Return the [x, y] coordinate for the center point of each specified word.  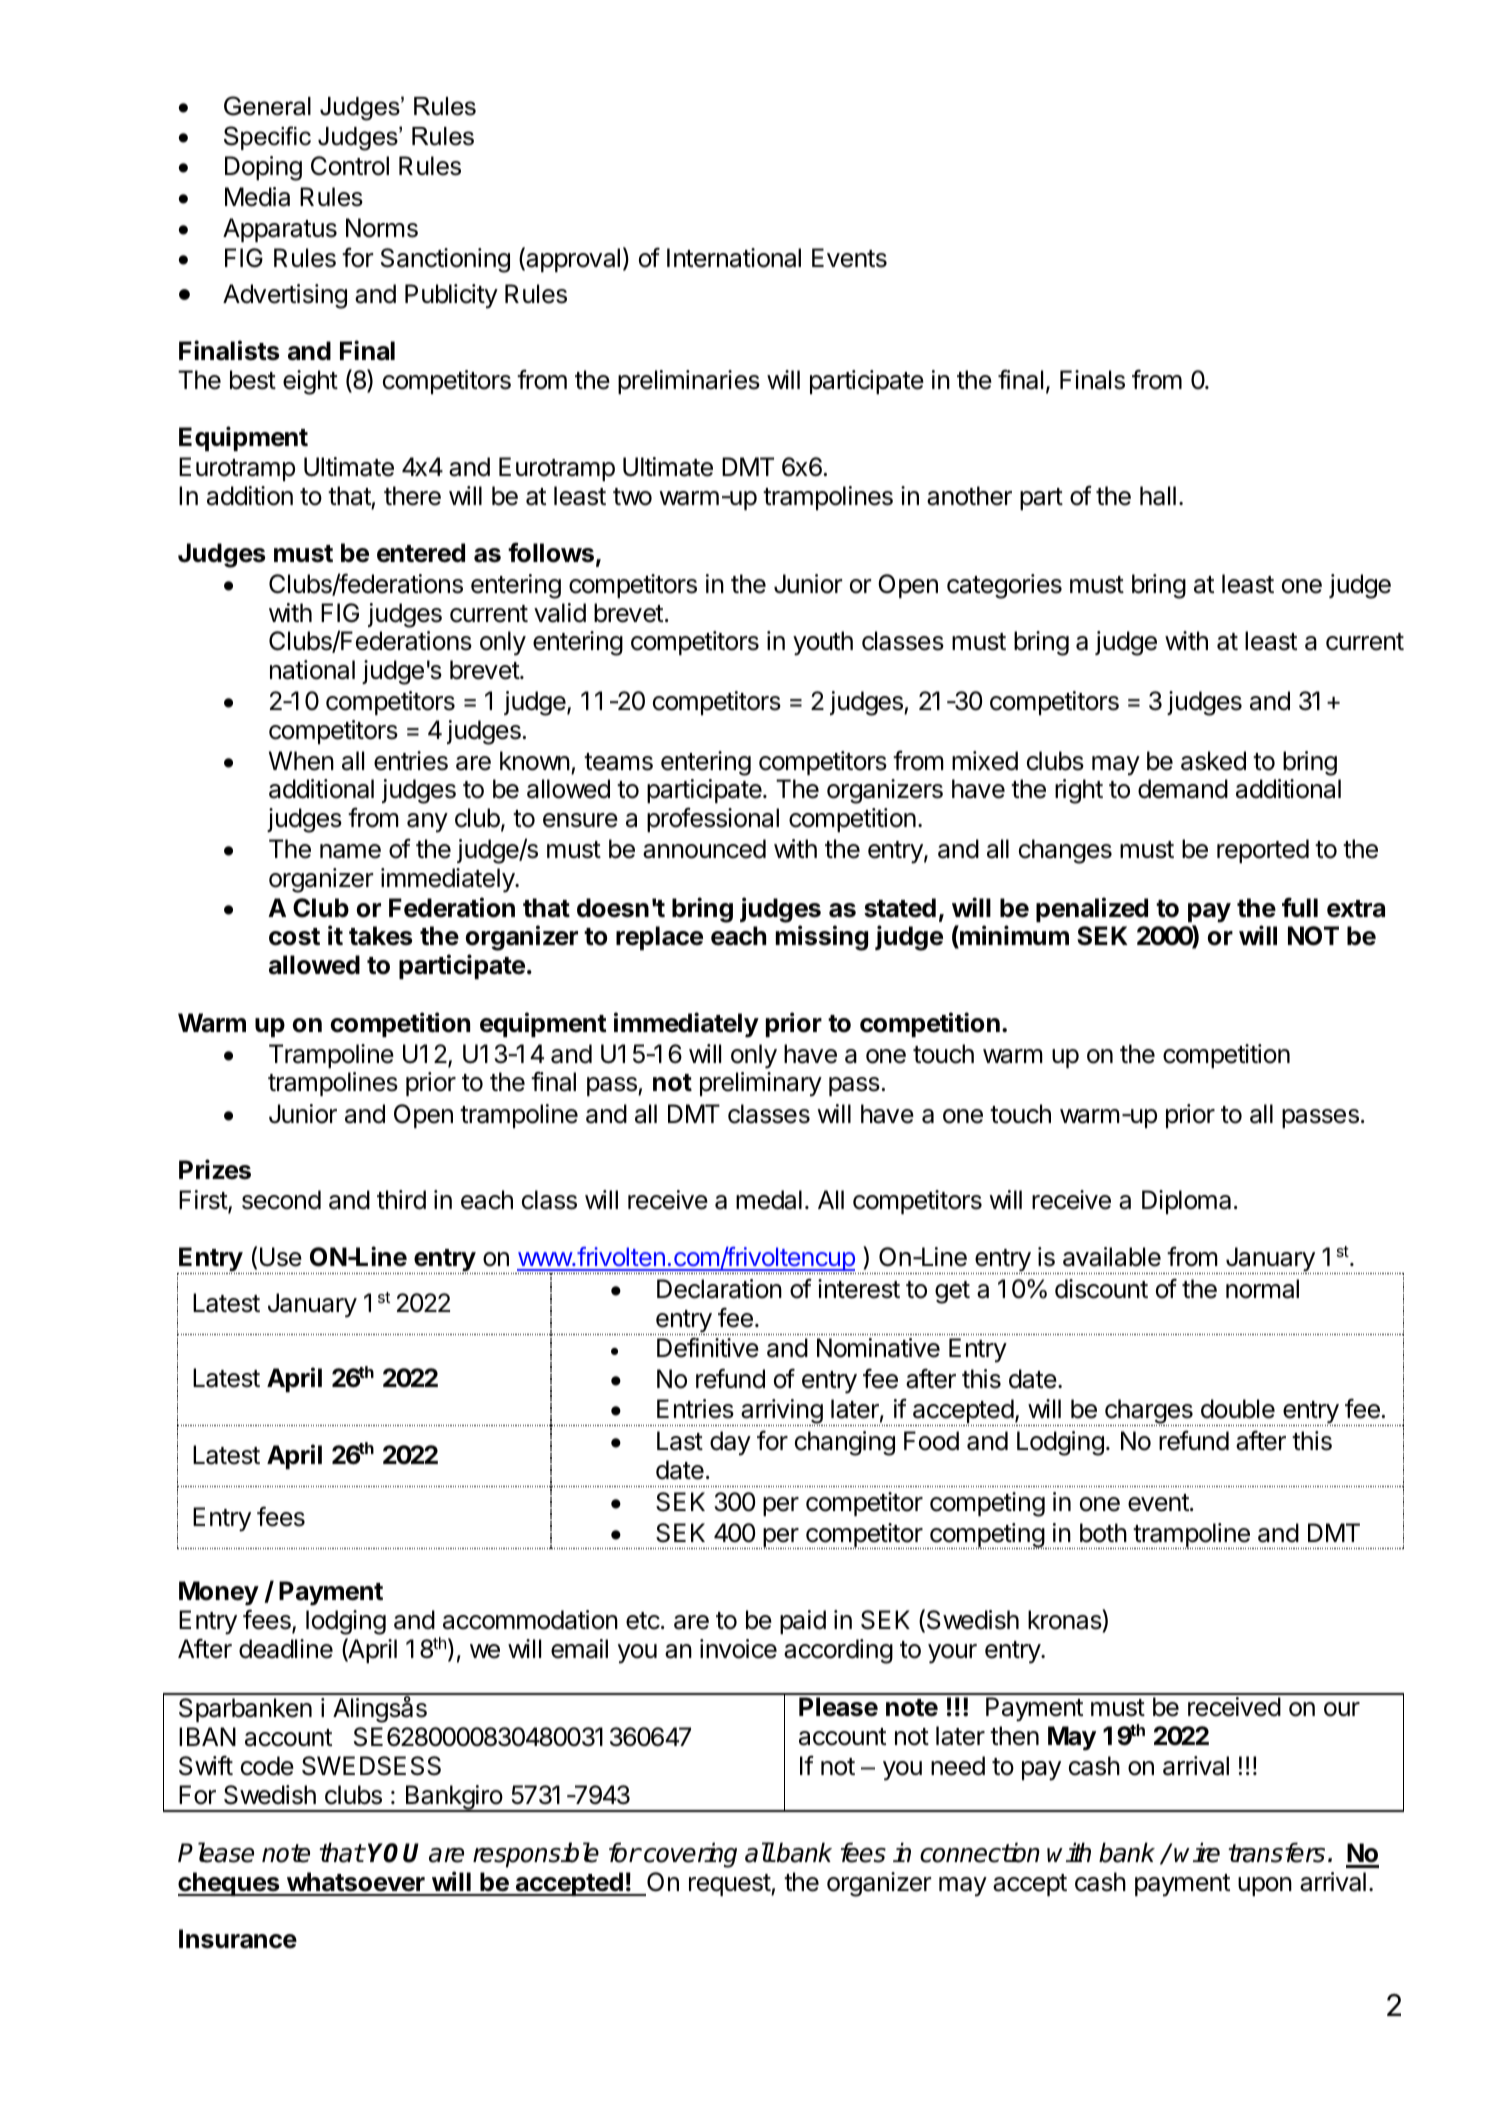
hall [1158, 496]
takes [380, 936]
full [1300, 907]
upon [1265, 1886]
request [730, 1885]
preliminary [761, 1084]
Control [350, 166]
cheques [230, 1884]
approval [572, 259]
